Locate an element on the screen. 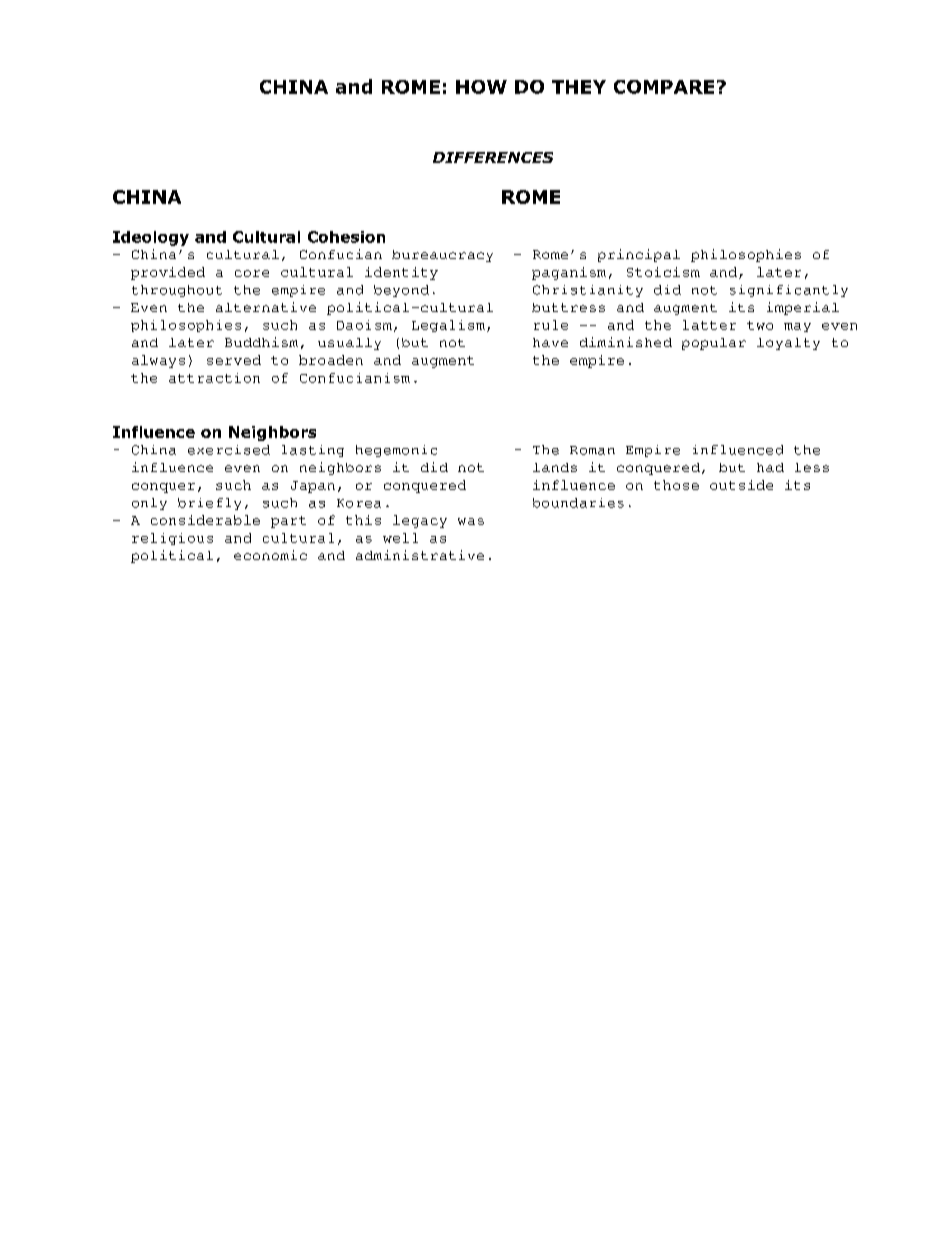 The image size is (952, 1233). boundaries is located at coordinates (578, 503).
